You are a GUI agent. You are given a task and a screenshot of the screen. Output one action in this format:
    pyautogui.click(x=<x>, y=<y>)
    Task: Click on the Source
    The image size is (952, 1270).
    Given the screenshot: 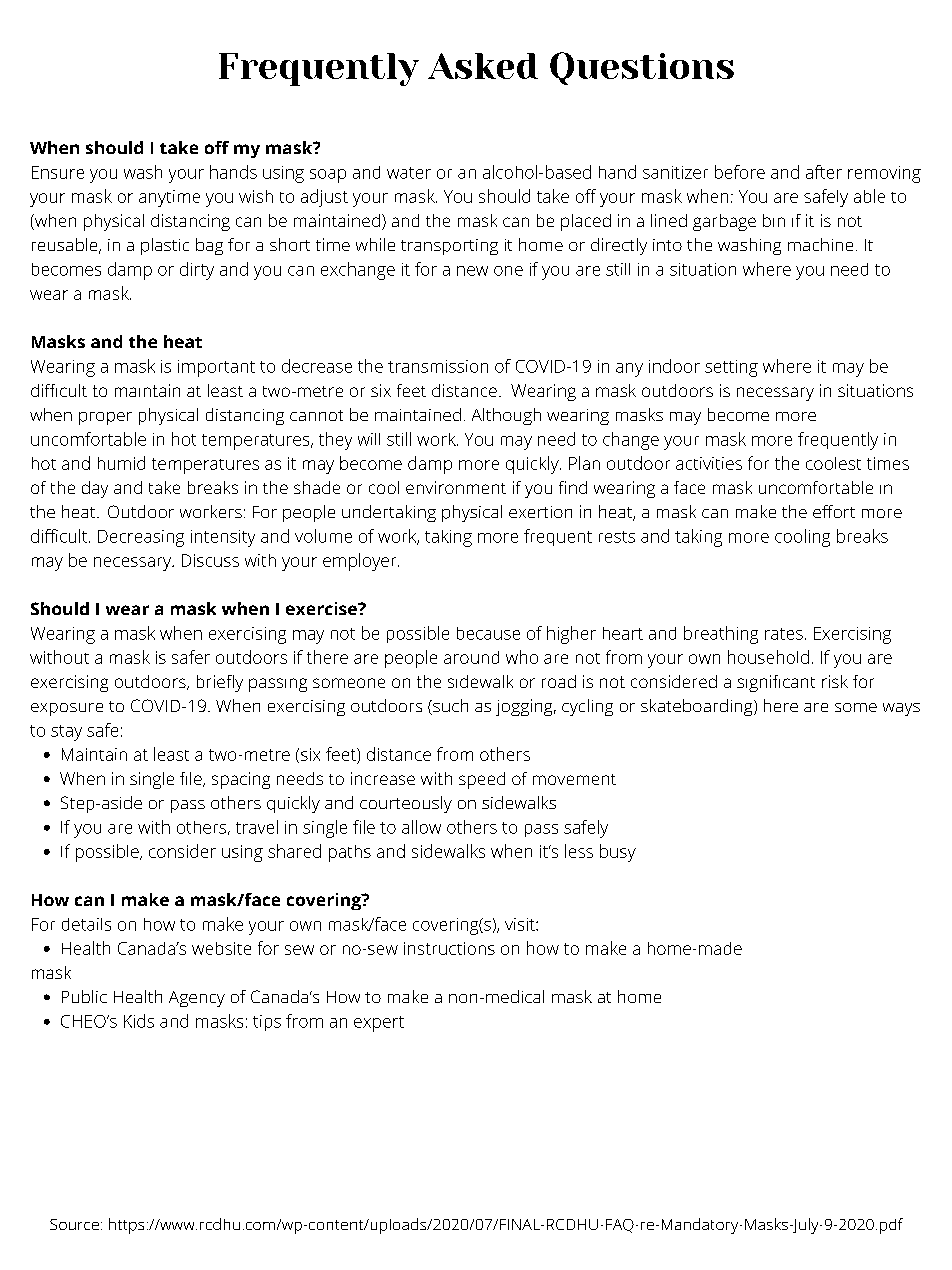 What is the action you would take?
    pyautogui.click(x=74, y=1224)
